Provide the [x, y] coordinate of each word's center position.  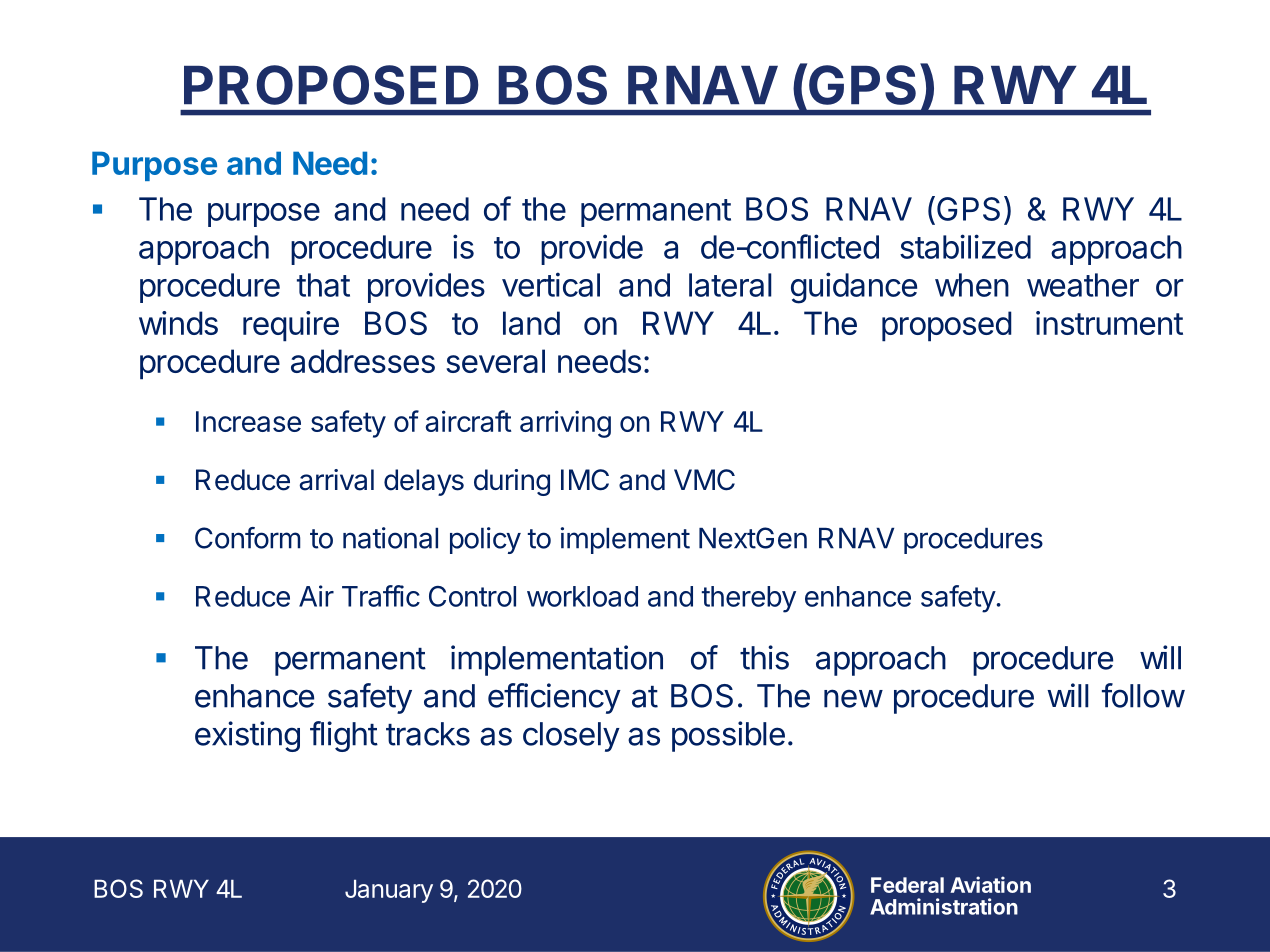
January [389, 891]
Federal [907, 885]
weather [1083, 285]
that [323, 285]
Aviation [990, 884]
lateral [730, 285]
